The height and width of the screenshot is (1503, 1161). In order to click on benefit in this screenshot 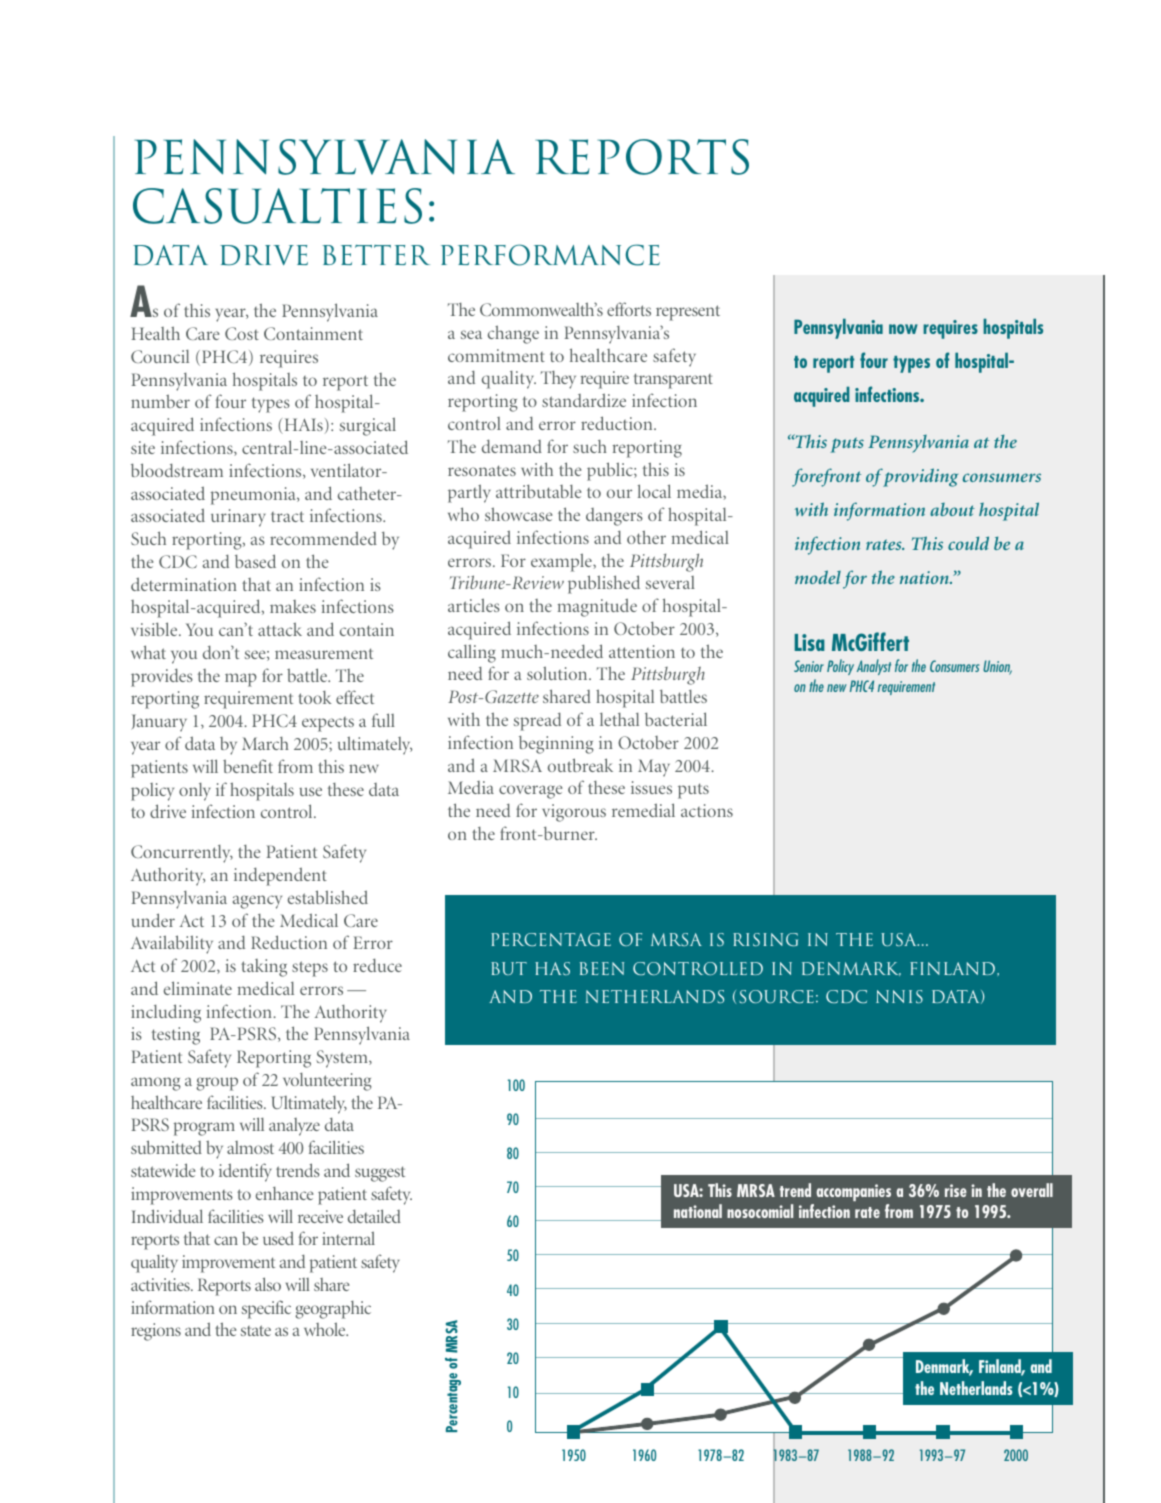, I will do `click(248, 766)`.
